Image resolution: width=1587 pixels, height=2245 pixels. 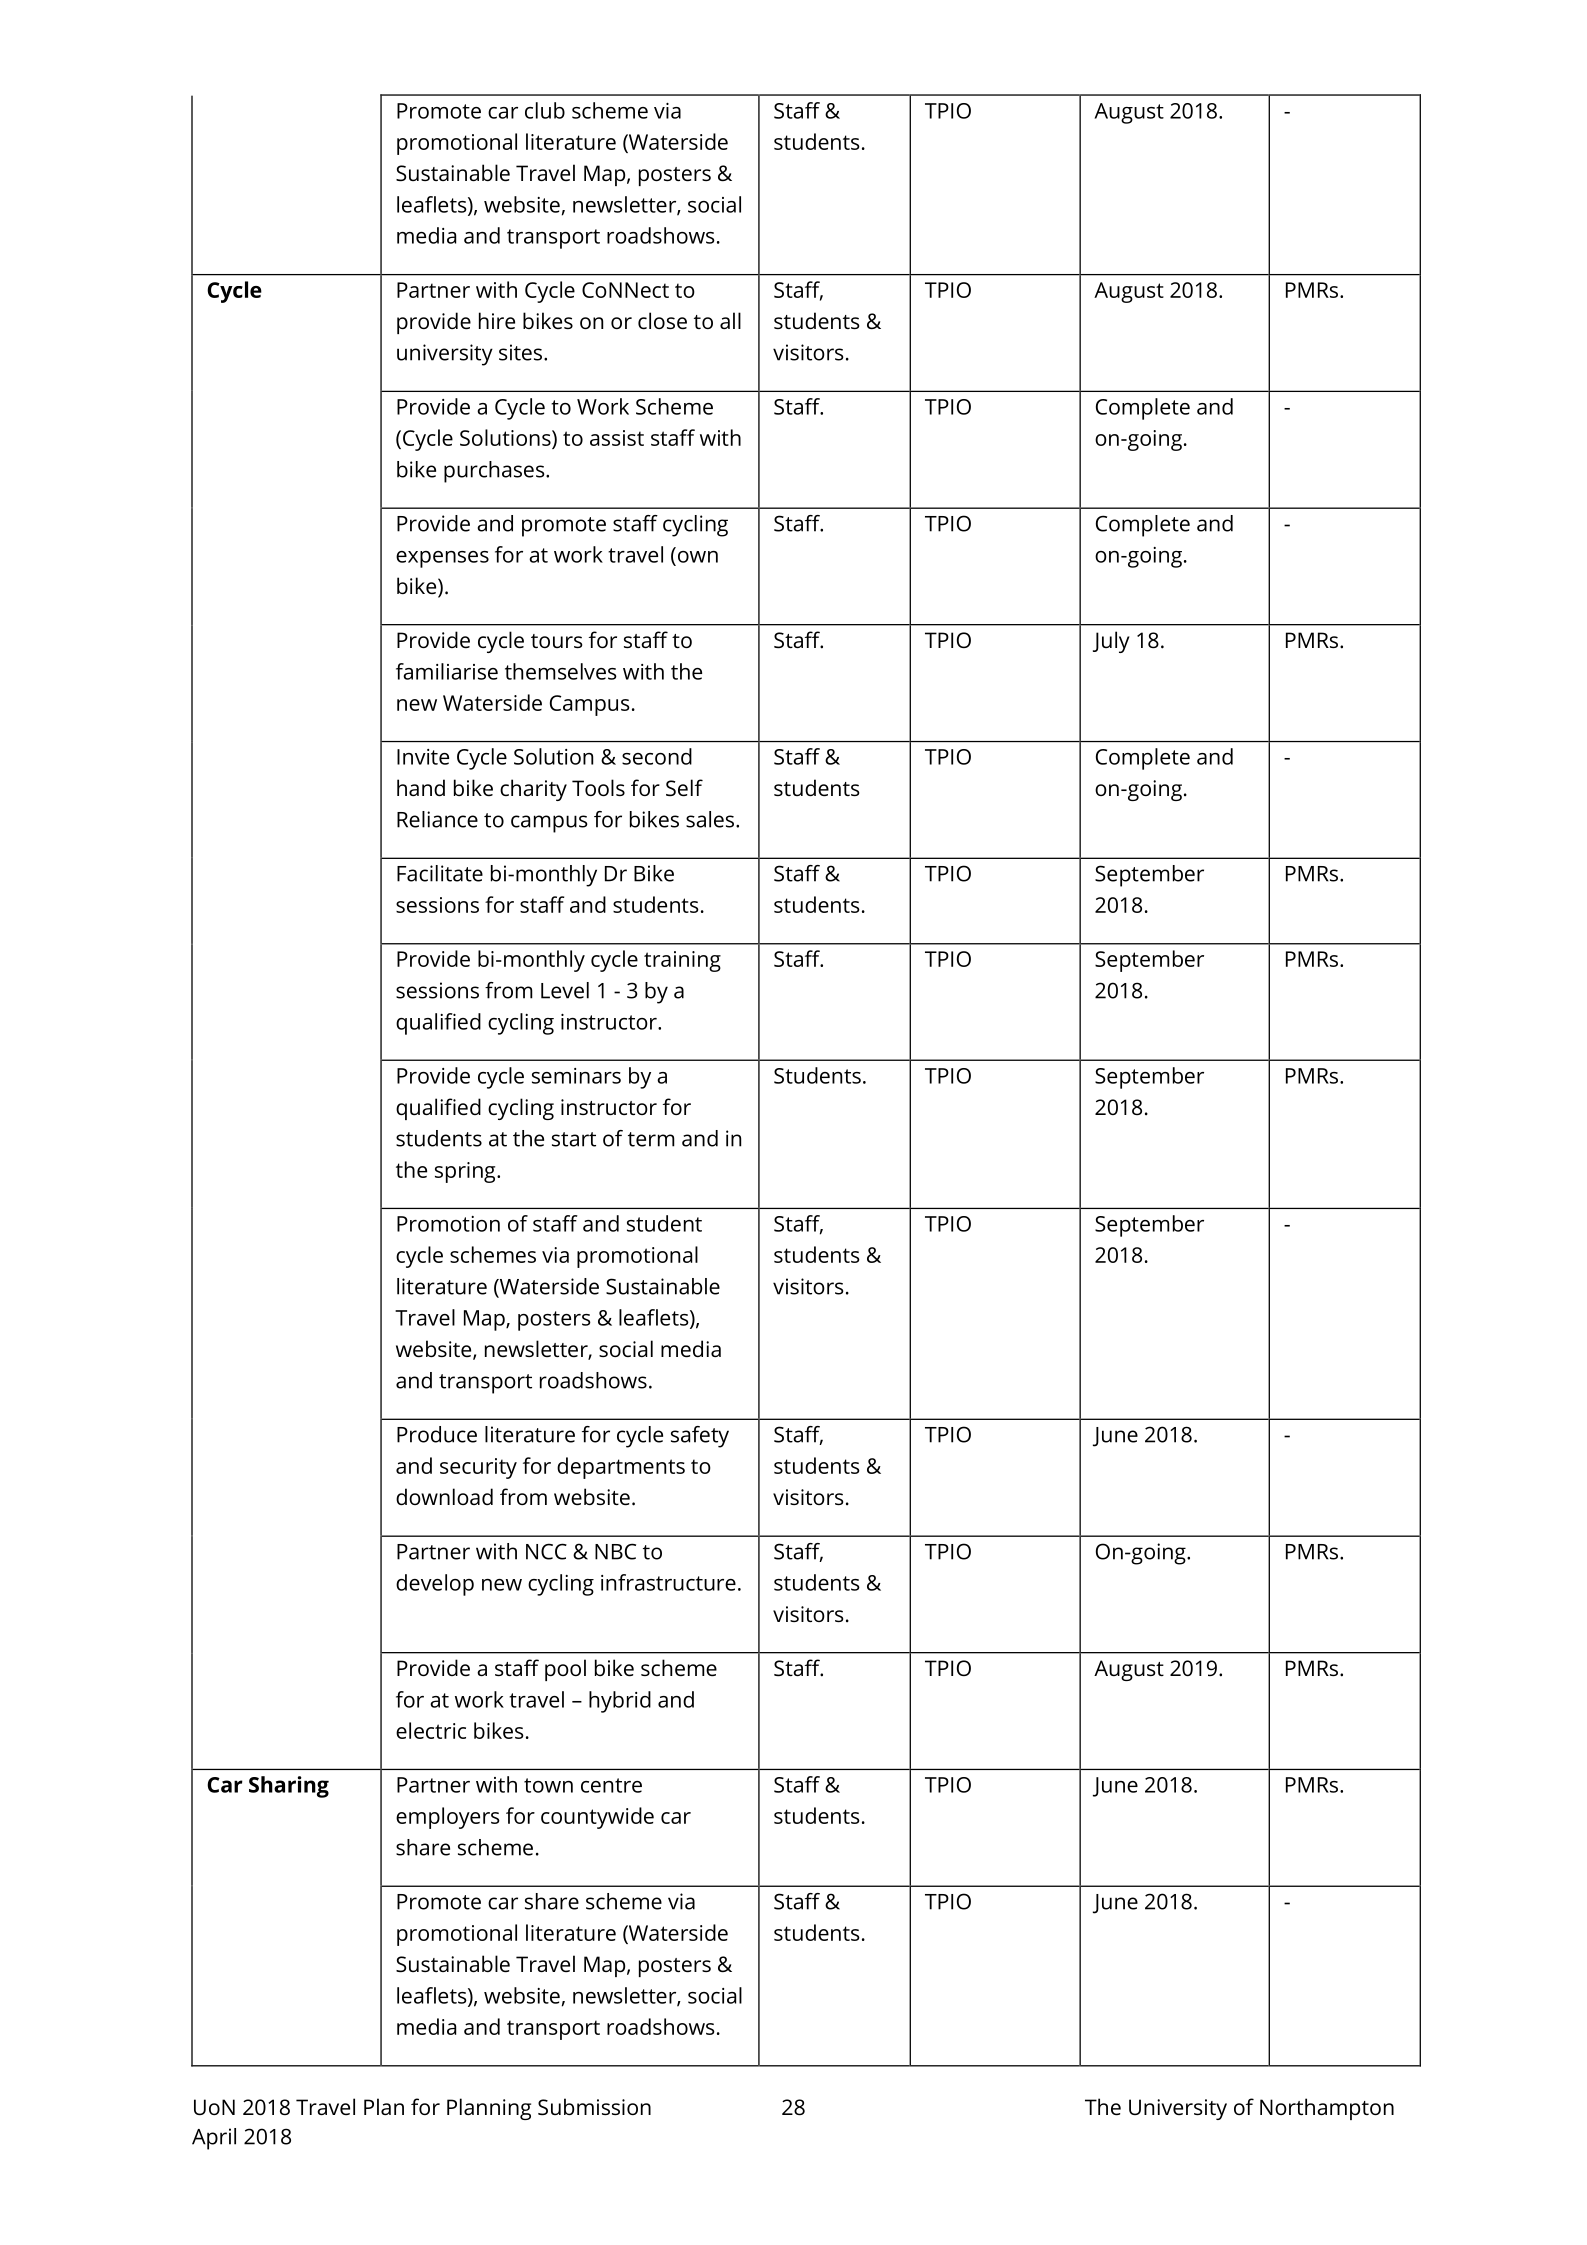 What do you see at coordinates (594, 2107) in the page?
I see `Submission` at bounding box center [594, 2107].
